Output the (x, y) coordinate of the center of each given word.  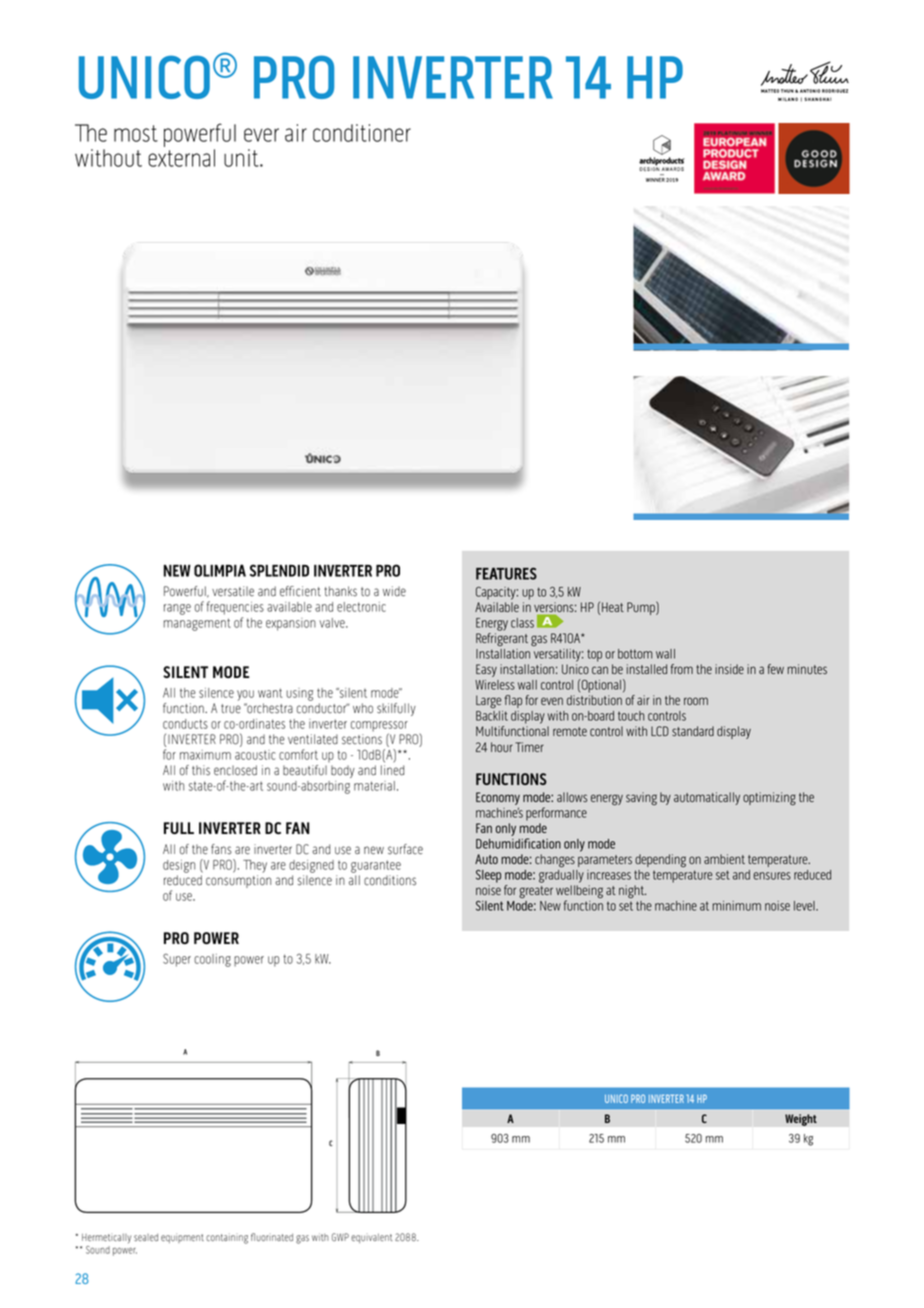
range (177, 609)
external (181, 158)
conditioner (362, 133)
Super (177, 960)
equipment (182, 1238)
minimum (736, 906)
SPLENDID (279, 570)
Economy (498, 800)
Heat (613, 607)
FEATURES (506, 573)
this (201, 770)
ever (261, 135)
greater (536, 892)
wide (394, 591)
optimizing (769, 799)
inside (729, 669)
